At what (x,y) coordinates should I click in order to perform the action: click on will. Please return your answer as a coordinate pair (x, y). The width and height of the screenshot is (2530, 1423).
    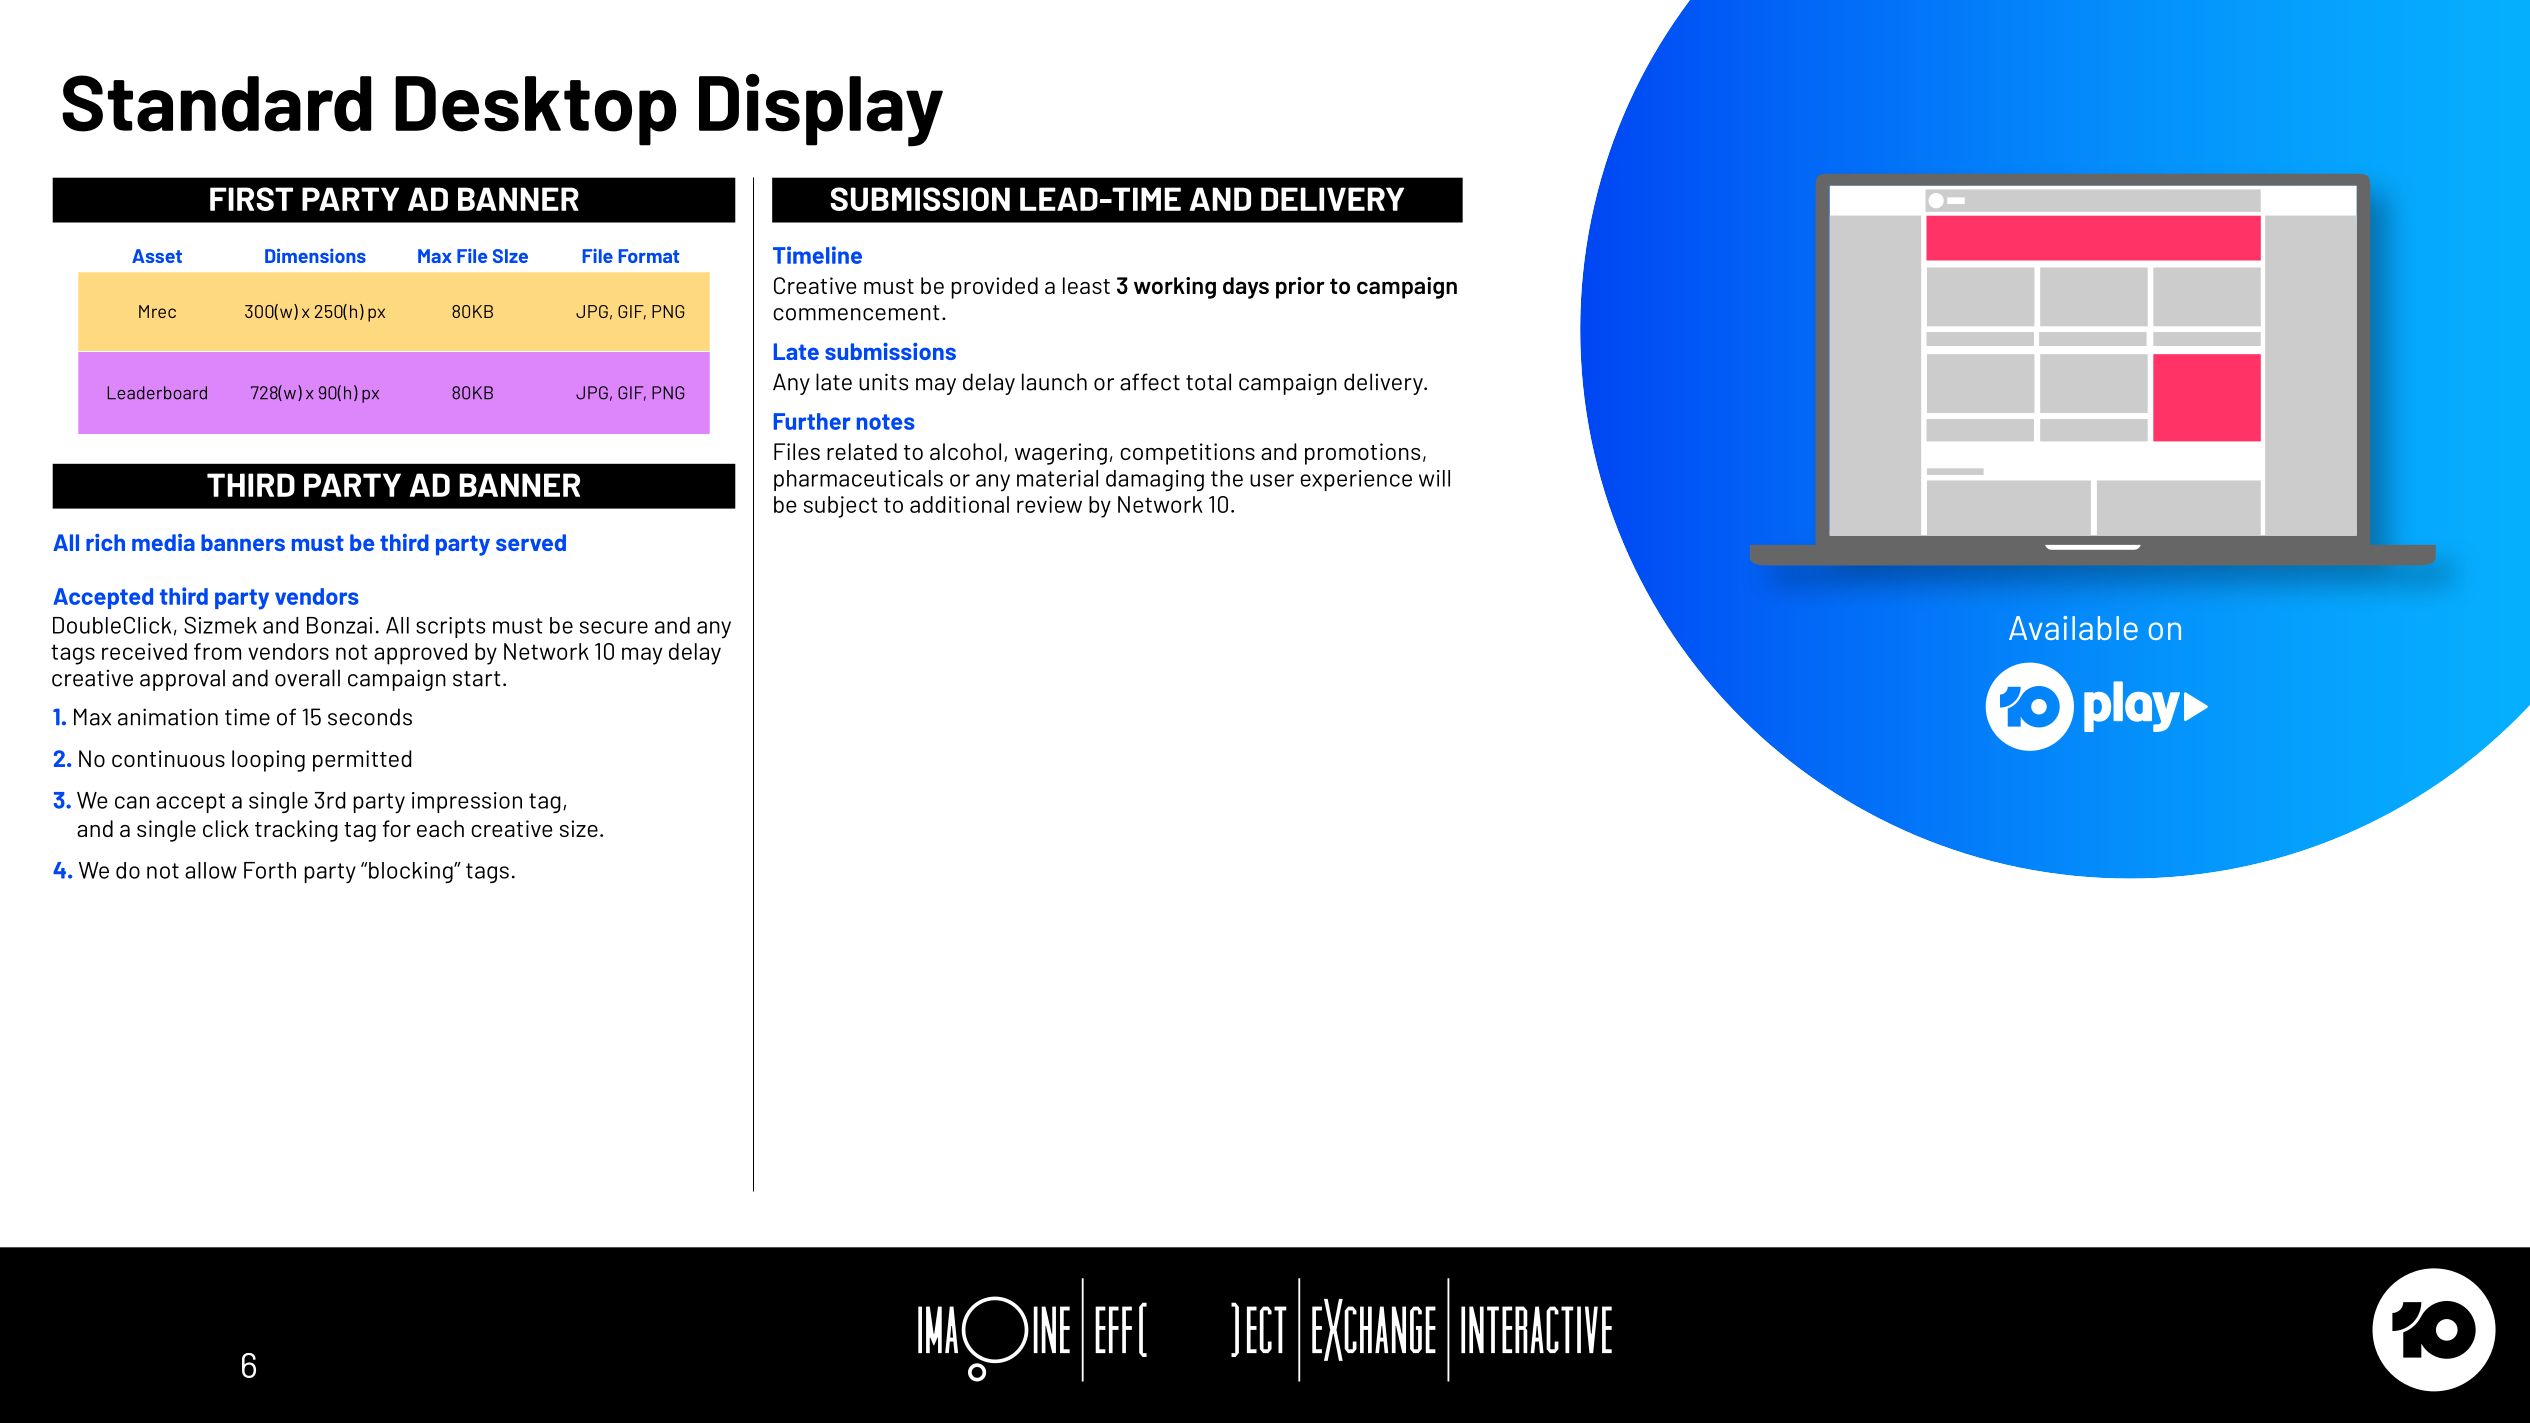
    Looking at the image, I should click on (1434, 478).
